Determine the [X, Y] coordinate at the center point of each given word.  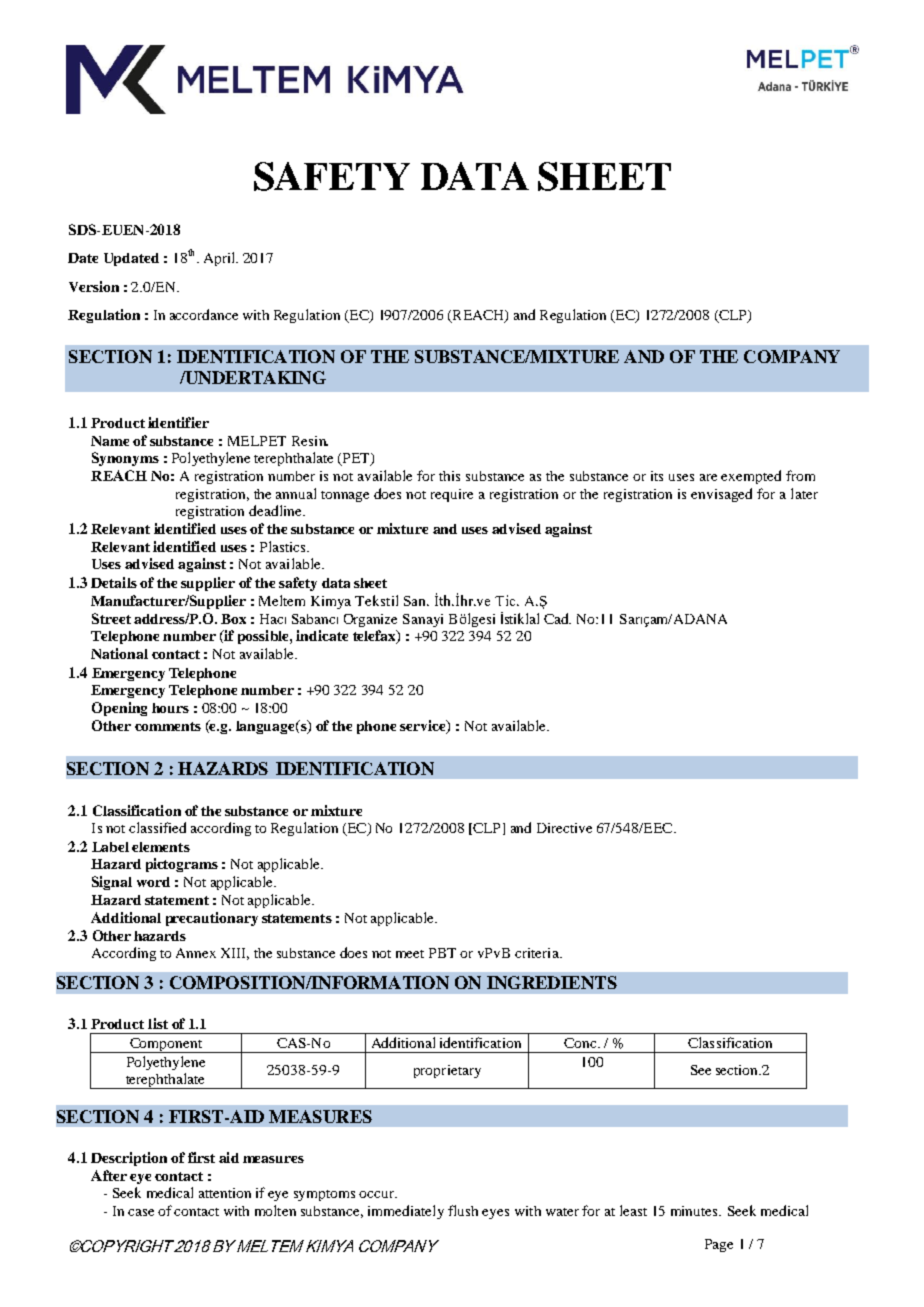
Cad [557, 618]
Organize [370, 620]
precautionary [212, 919]
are [708, 477]
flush [463, 1210]
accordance [204, 314]
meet [410, 954]
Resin [310, 441]
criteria [538, 953]
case [141, 1212]
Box [233, 619]
